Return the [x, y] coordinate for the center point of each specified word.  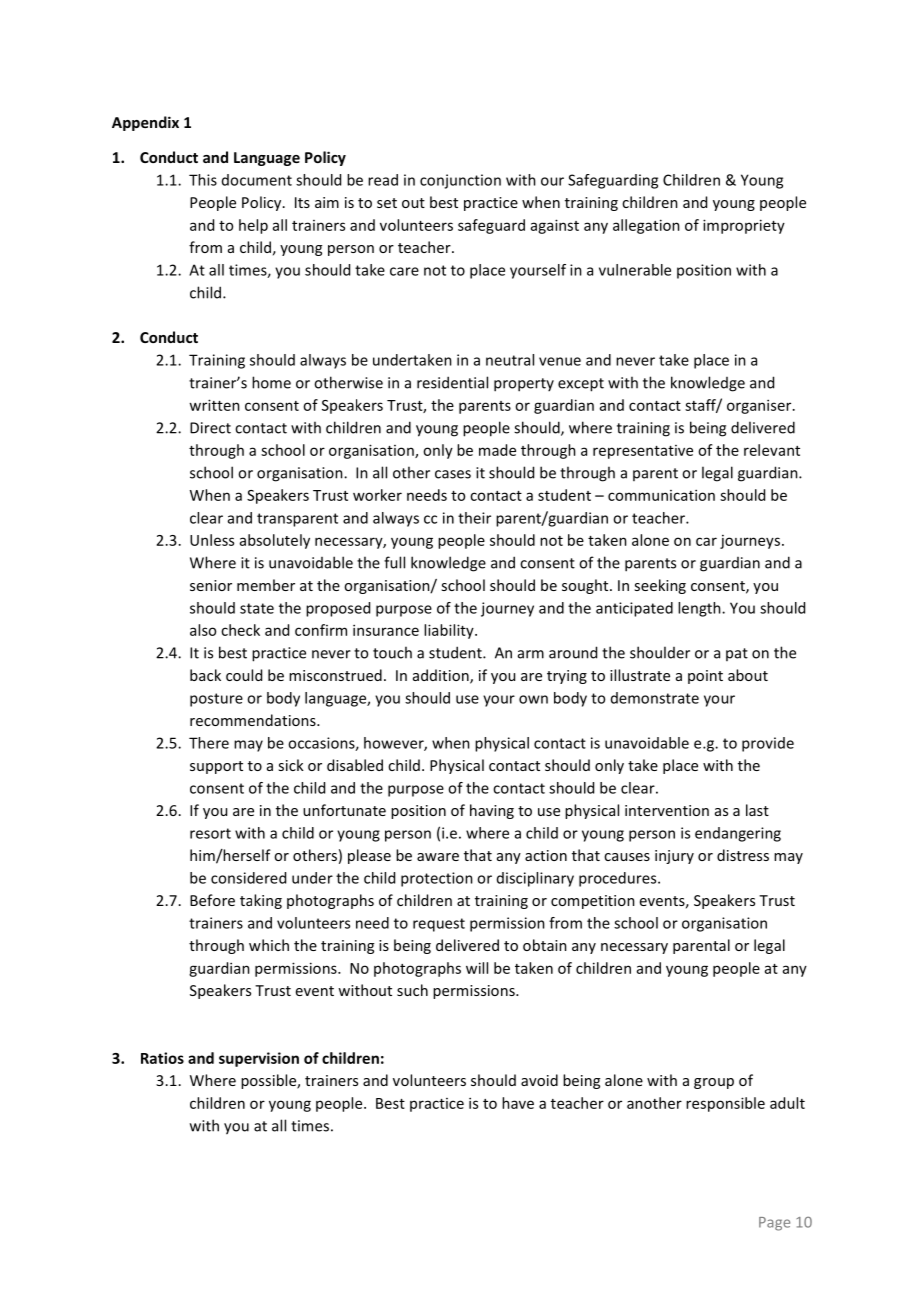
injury [674, 857]
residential [452, 382]
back [205, 675]
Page [774, 1224]
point [705, 677]
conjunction [460, 181]
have [518, 1103]
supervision [259, 1059]
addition [442, 676]
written [214, 405]
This [203, 180]
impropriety [744, 226]
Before [212, 900]
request [439, 925]
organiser [760, 406]
